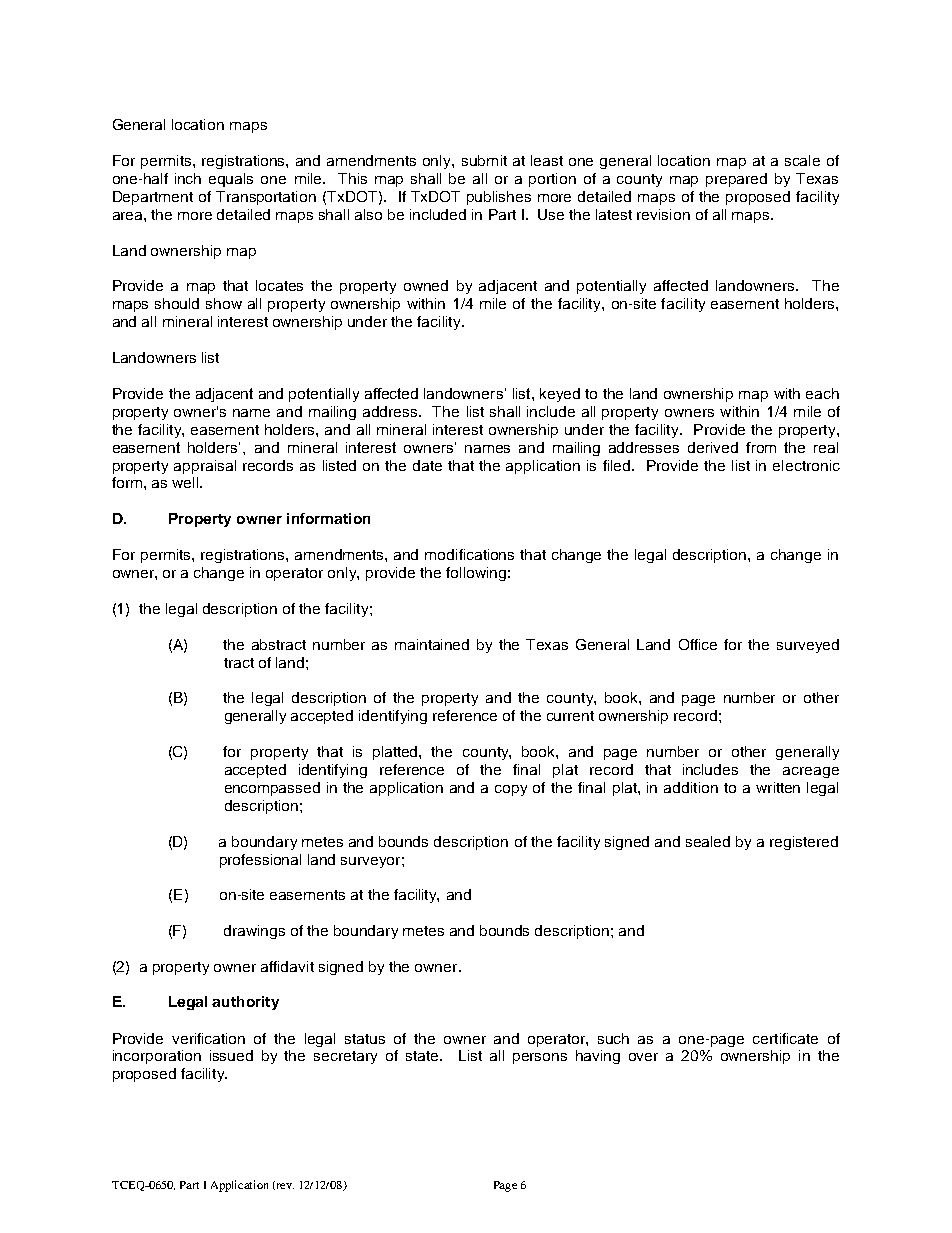  What do you see at coordinates (785, 1038) in the page?
I see `certificate` at bounding box center [785, 1038].
